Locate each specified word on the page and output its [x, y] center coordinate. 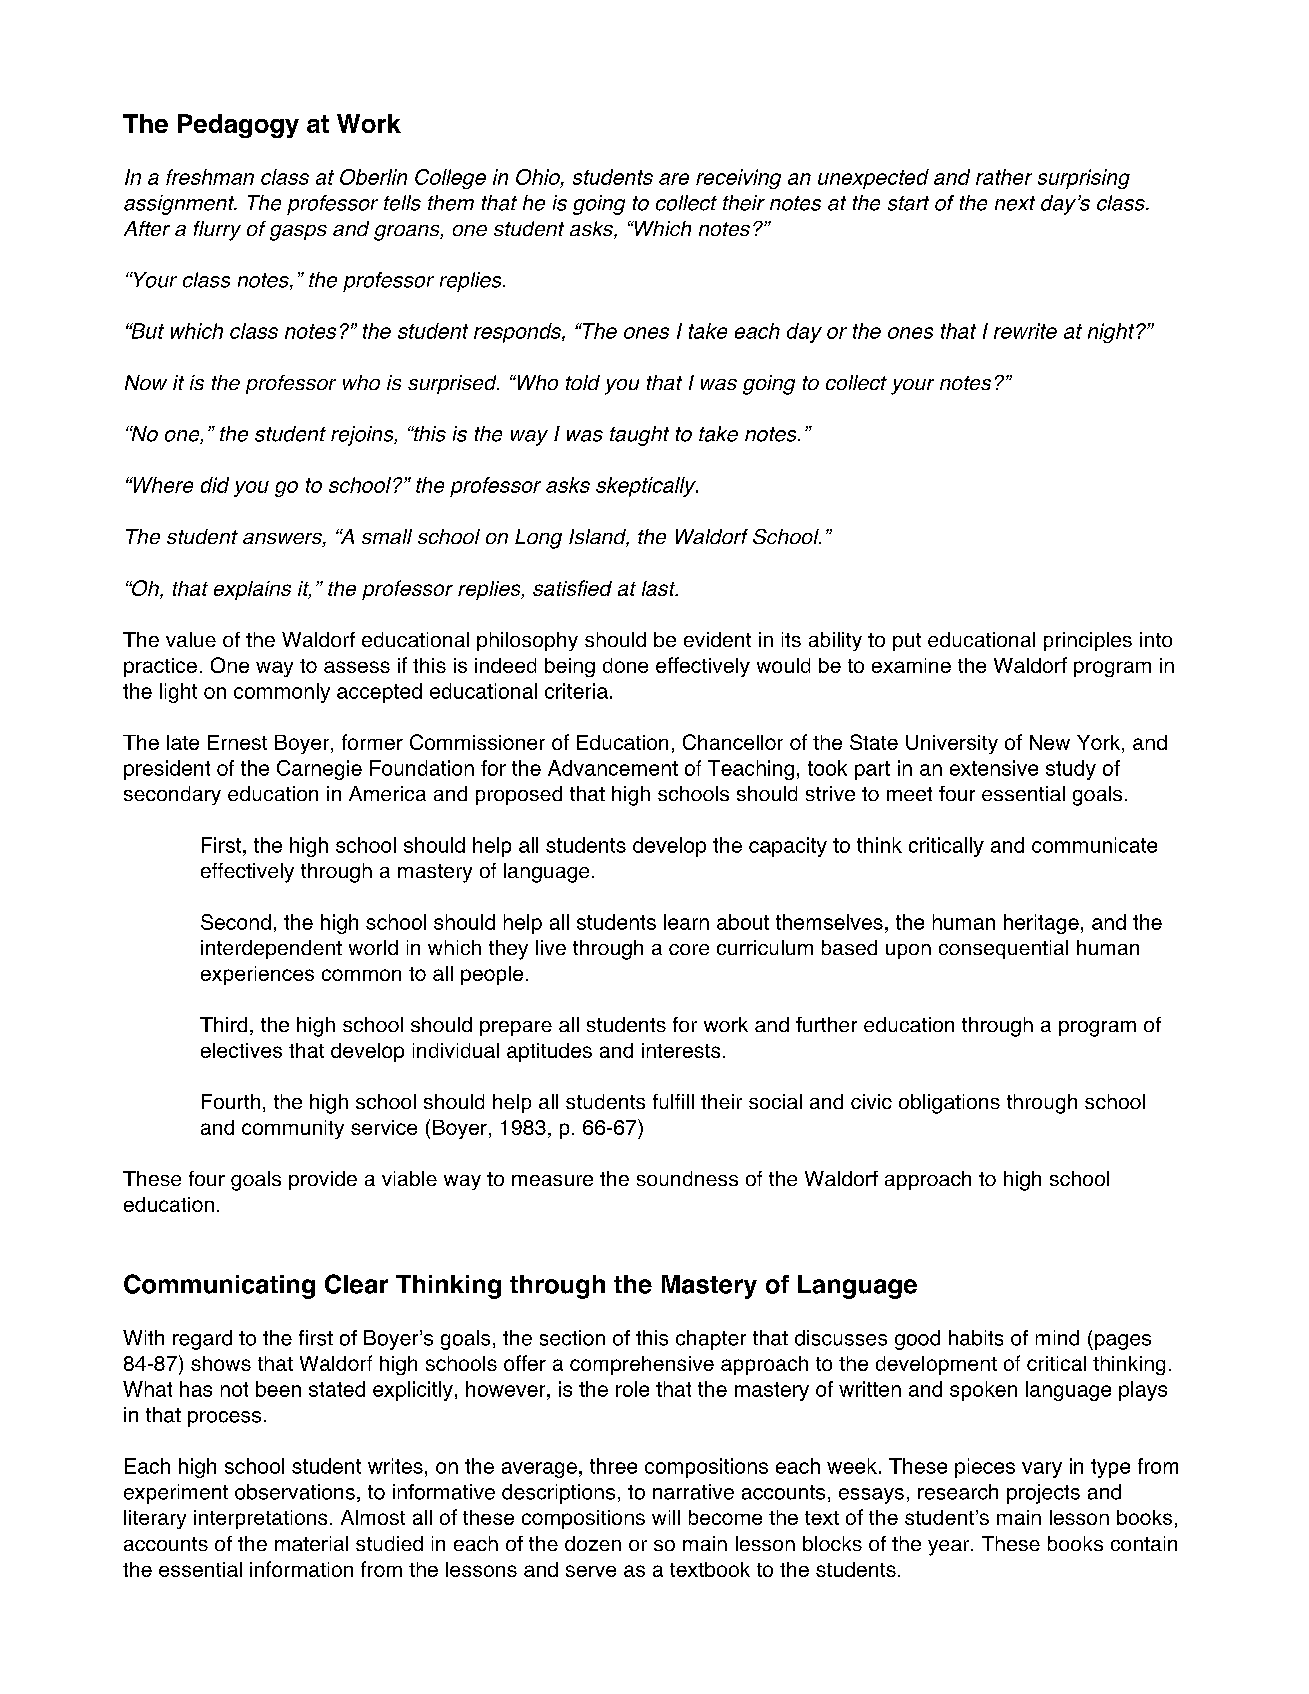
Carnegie [319, 770]
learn [686, 922]
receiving [738, 179]
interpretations [260, 1519]
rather [1004, 177]
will [666, 1517]
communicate [1094, 845]
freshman [210, 177]
